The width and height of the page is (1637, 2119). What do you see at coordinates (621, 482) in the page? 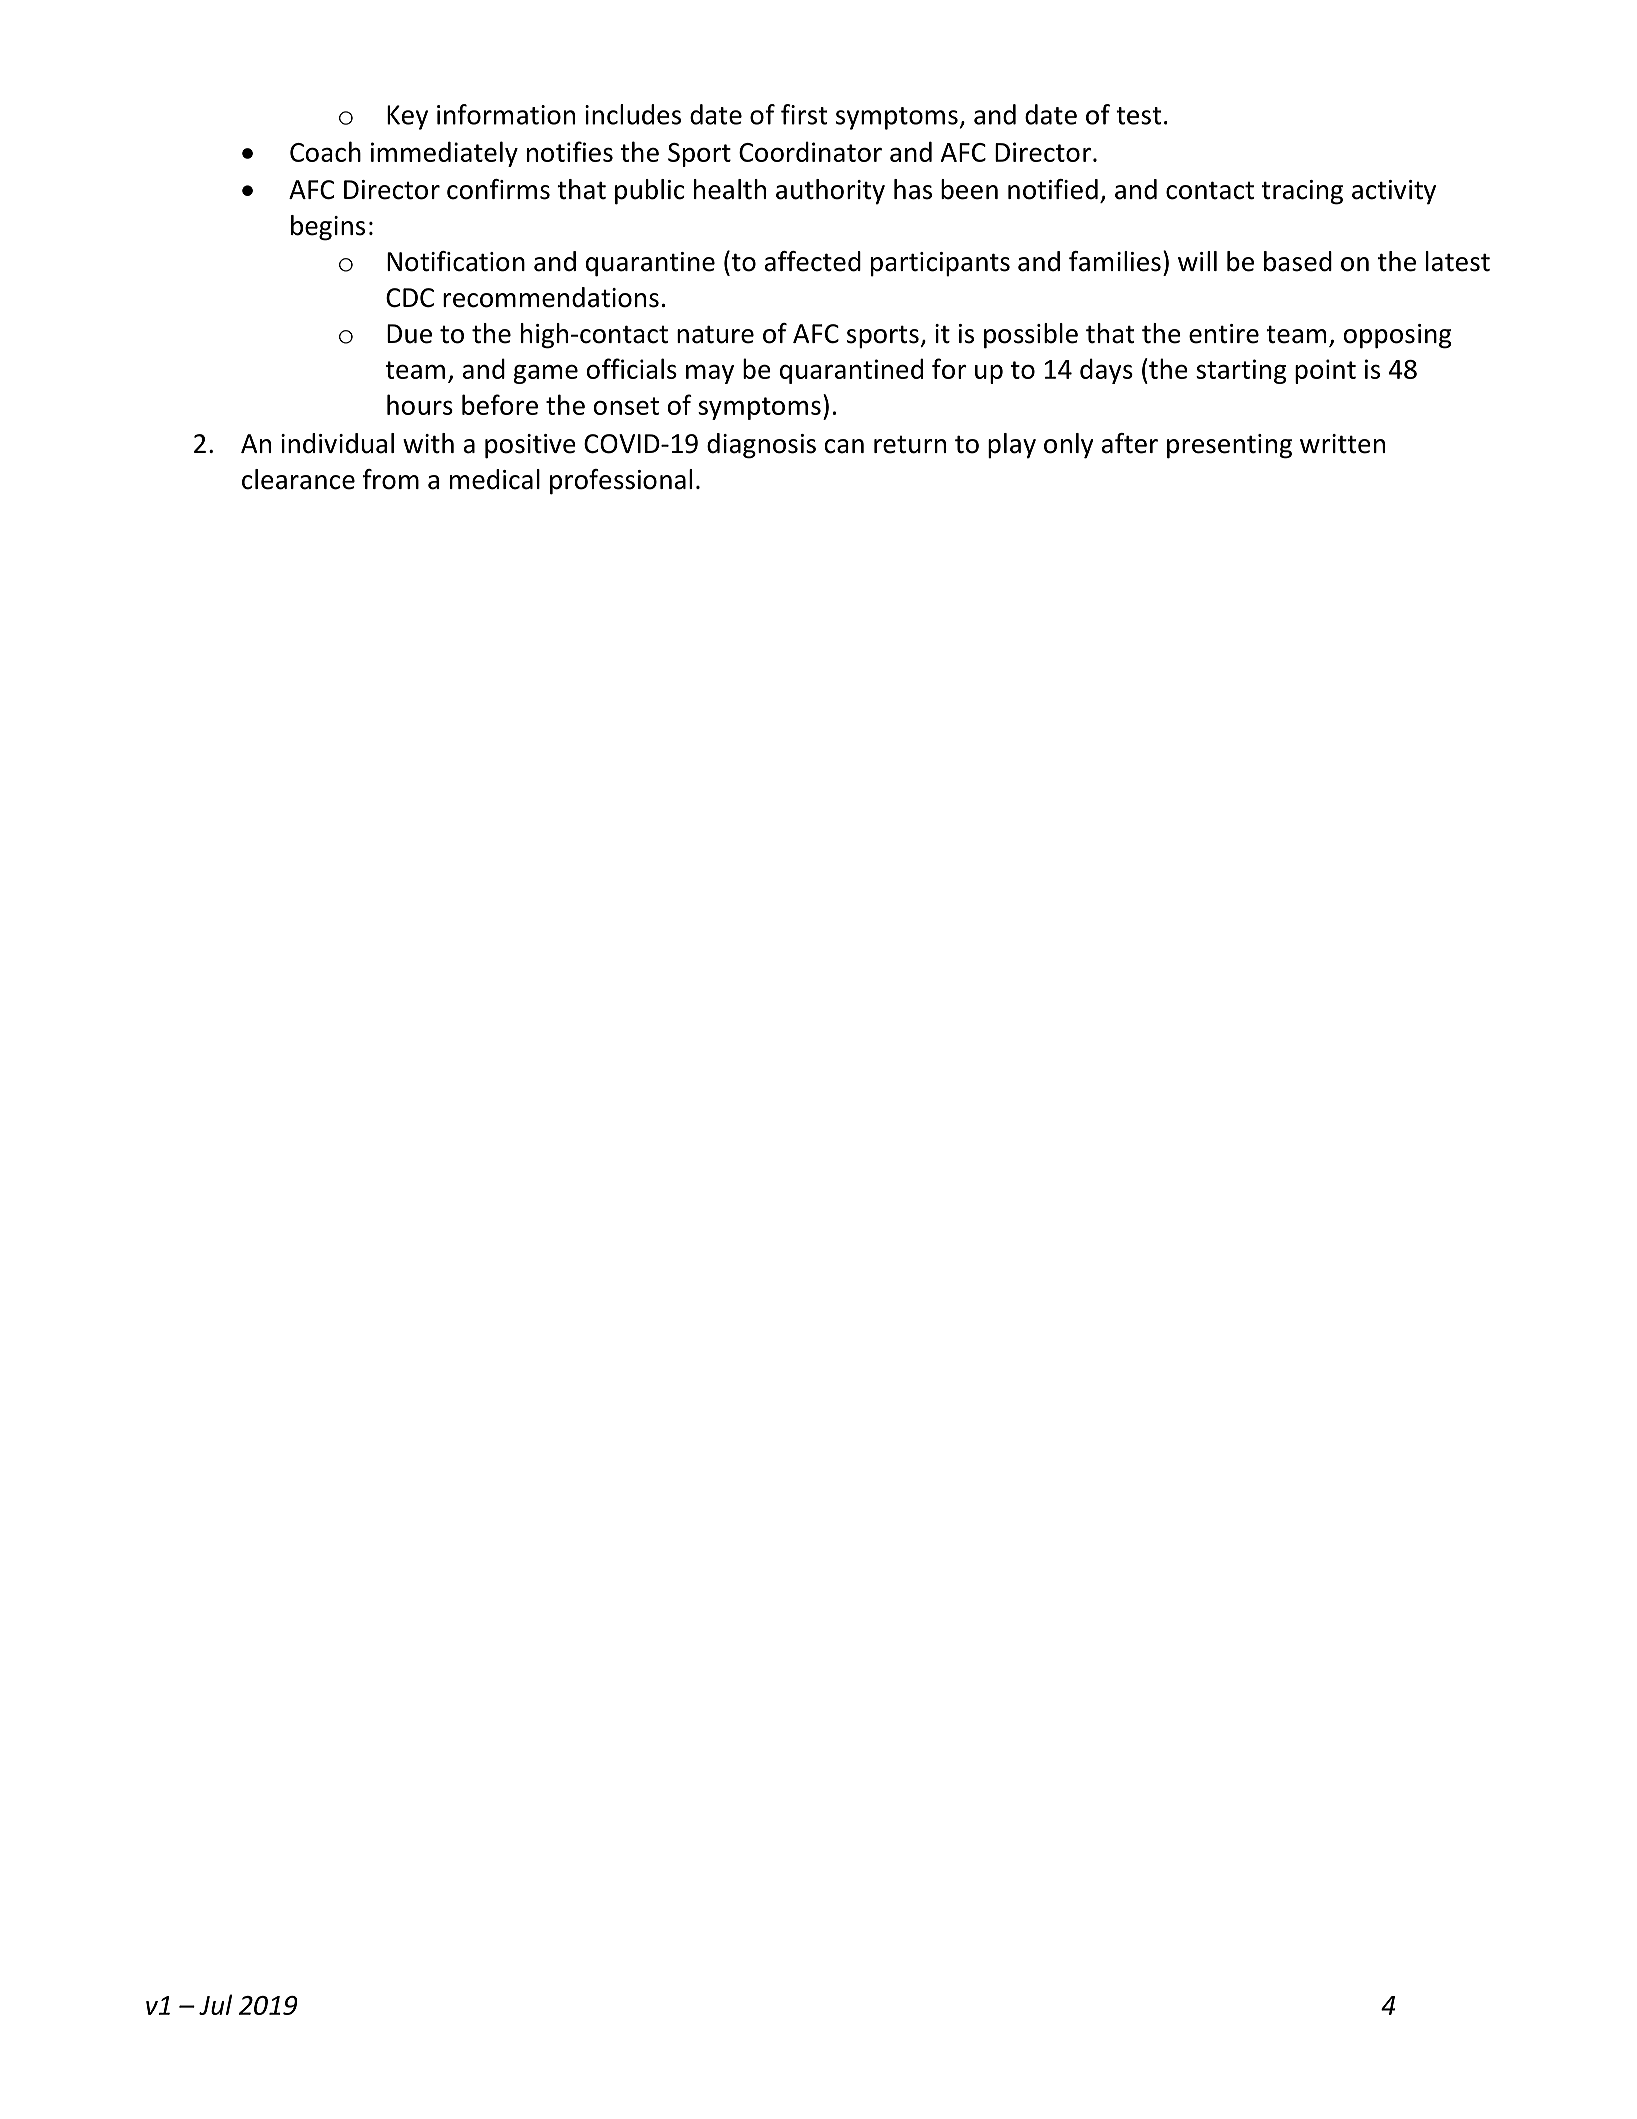
I see `professional` at bounding box center [621, 482].
